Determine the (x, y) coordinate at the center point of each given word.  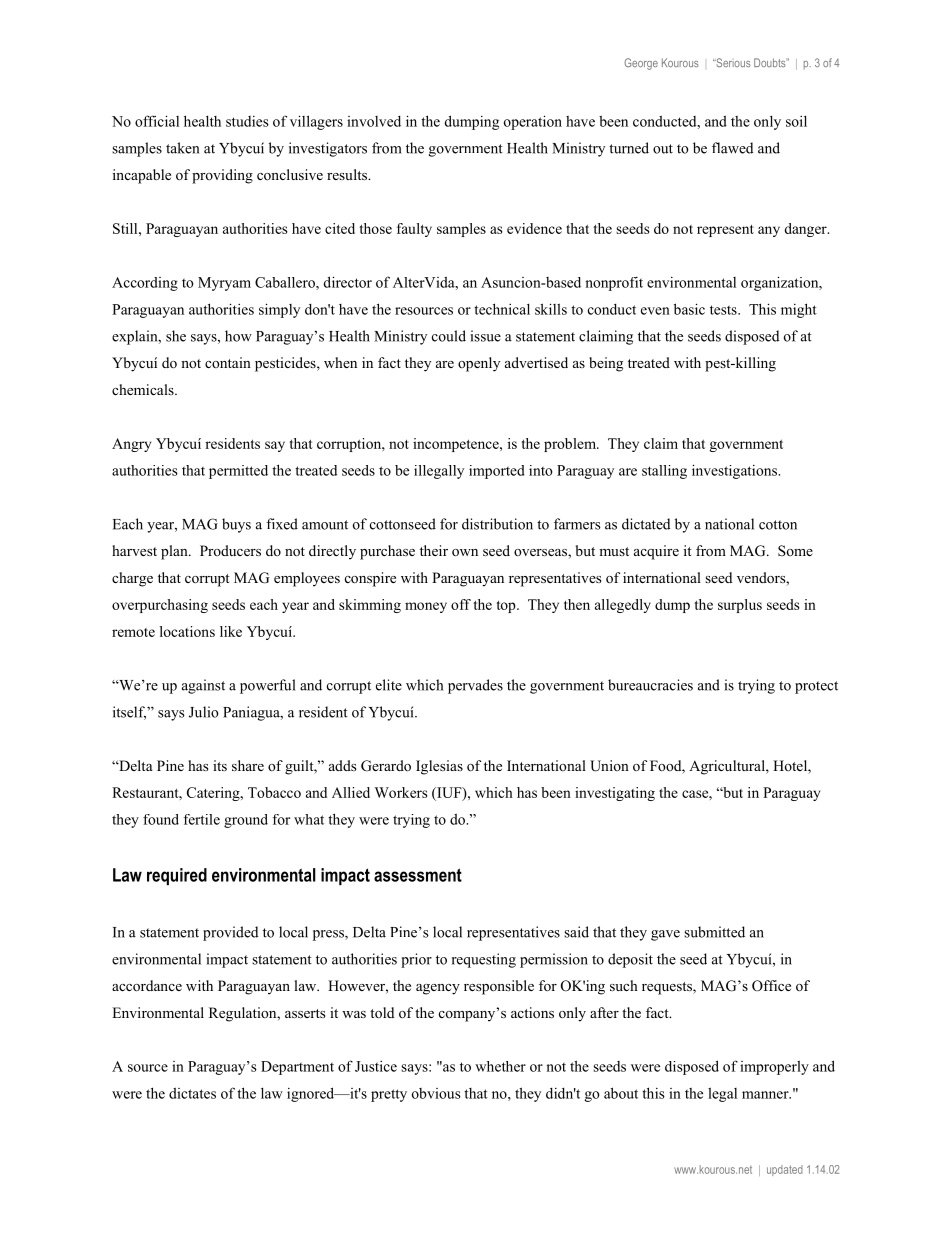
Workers (401, 792)
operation (533, 122)
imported (497, 472)
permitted (238, 472)
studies (247, 121)
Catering (214, 794)
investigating (615, 794)
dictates (192, 1093)
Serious (732, 62)
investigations (735, 471)
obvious (436, 1093)
